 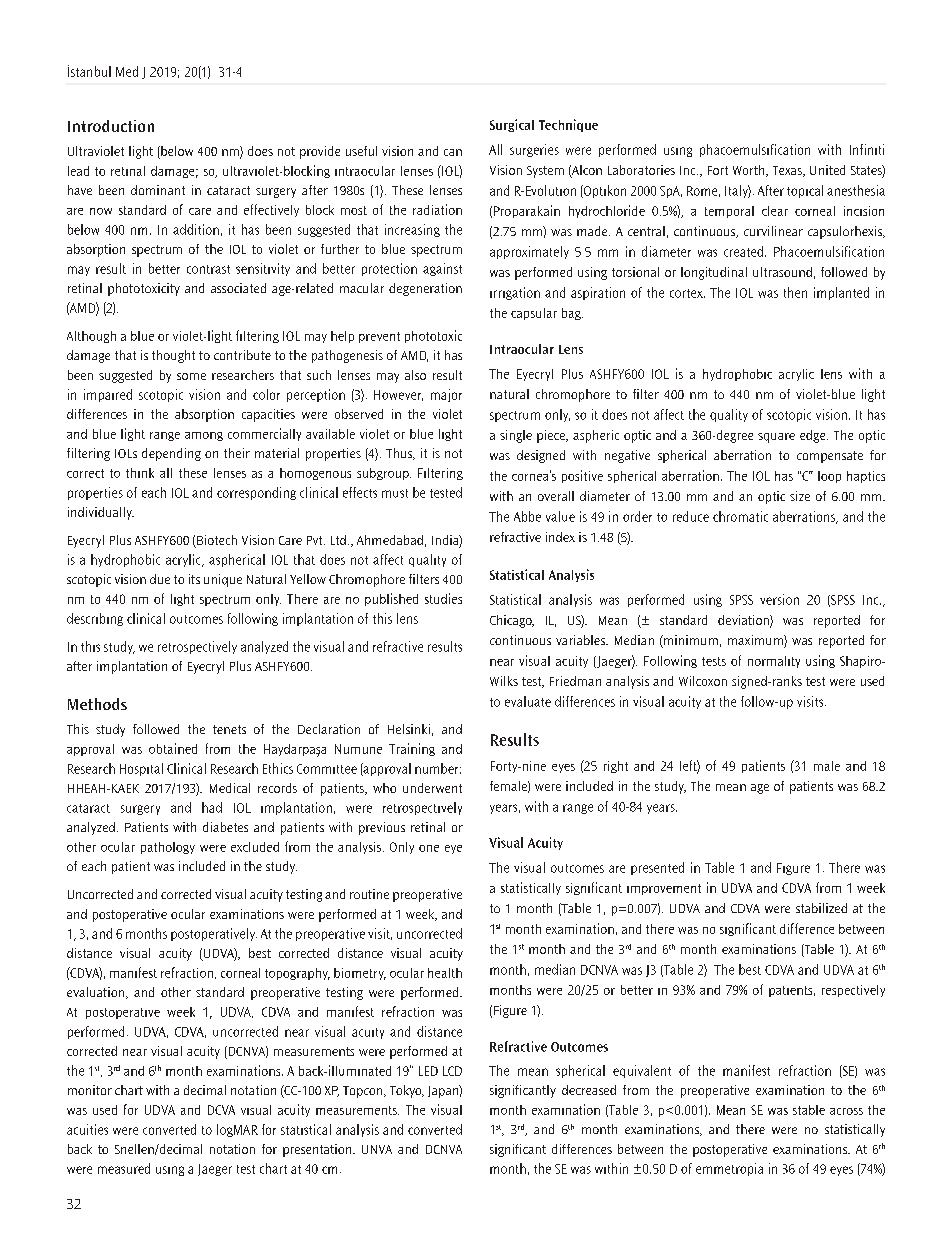 I want to click on Chicago, so click(x=512, y=621).
